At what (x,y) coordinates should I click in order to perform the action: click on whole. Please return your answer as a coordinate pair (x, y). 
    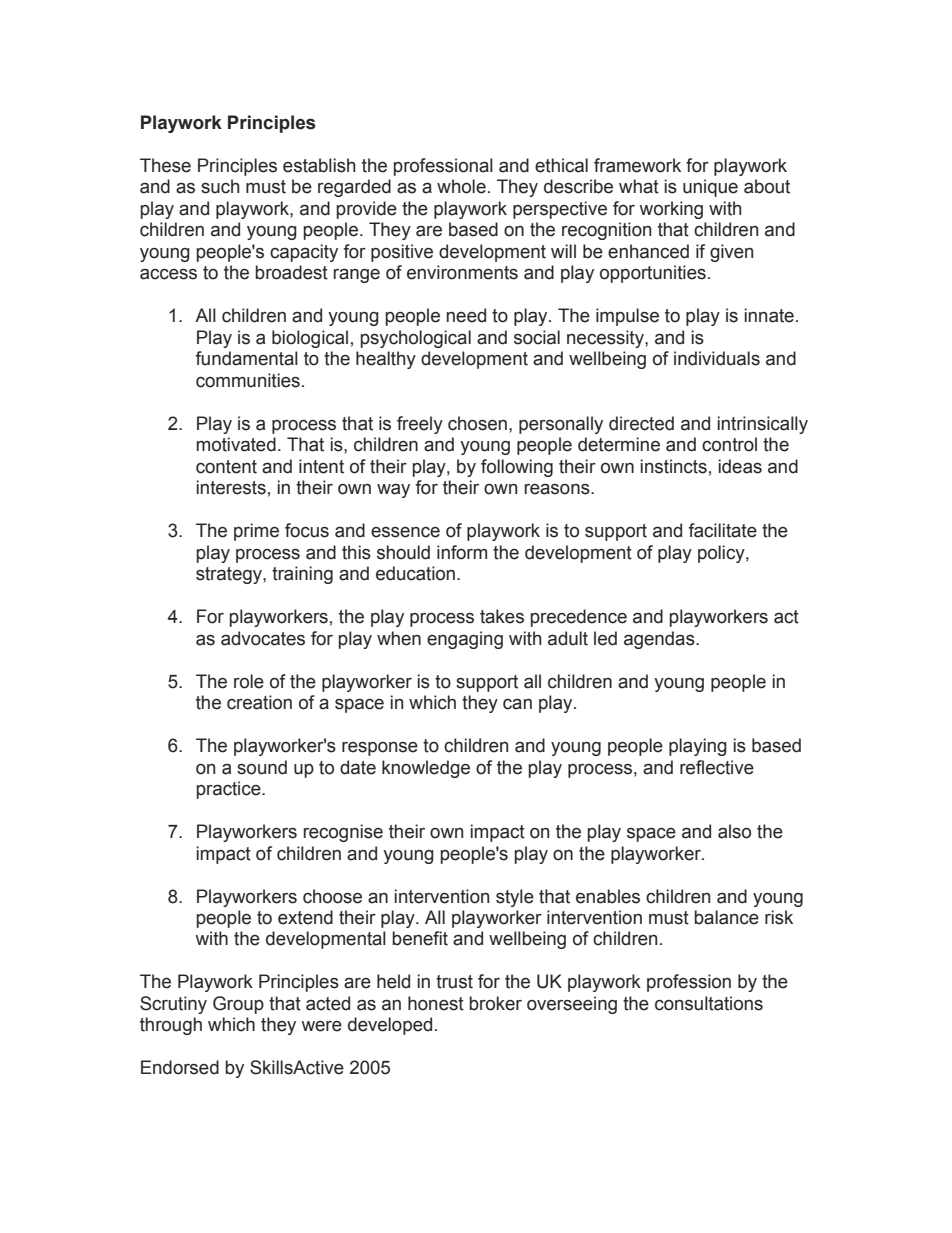
    Looking at the image, I should click on (461, 186).
